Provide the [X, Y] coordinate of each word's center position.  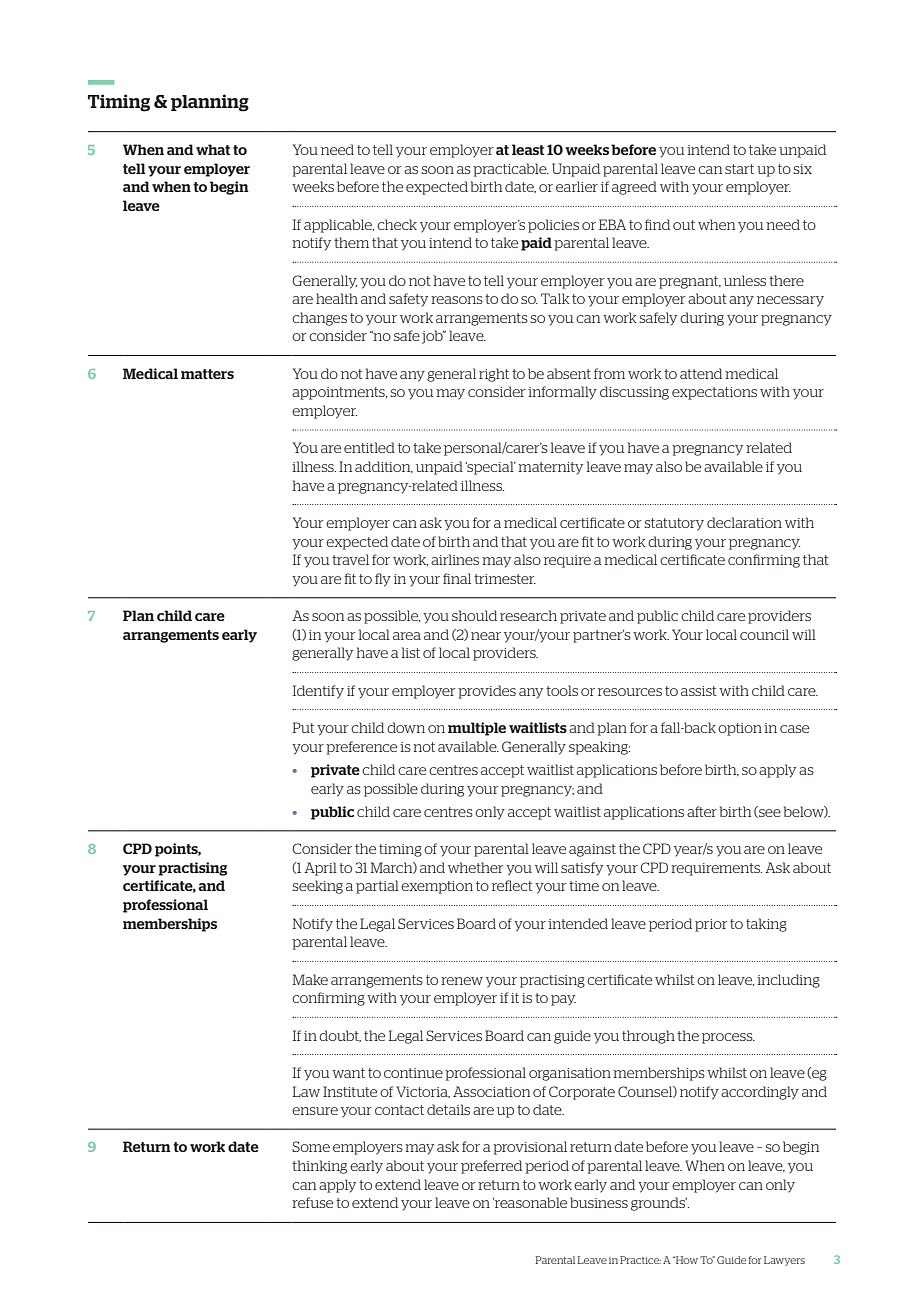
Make [310, 979]
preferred [491, 1167]
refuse [312, 1202]
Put [304, 727]
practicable [511, 170]
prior [711, 925]
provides [487, 692]
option [740, 729]
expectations [714, 393]
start [739, 169]
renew [462, 981]
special [490, 468]
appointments [339, 393]
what [213, 149]
